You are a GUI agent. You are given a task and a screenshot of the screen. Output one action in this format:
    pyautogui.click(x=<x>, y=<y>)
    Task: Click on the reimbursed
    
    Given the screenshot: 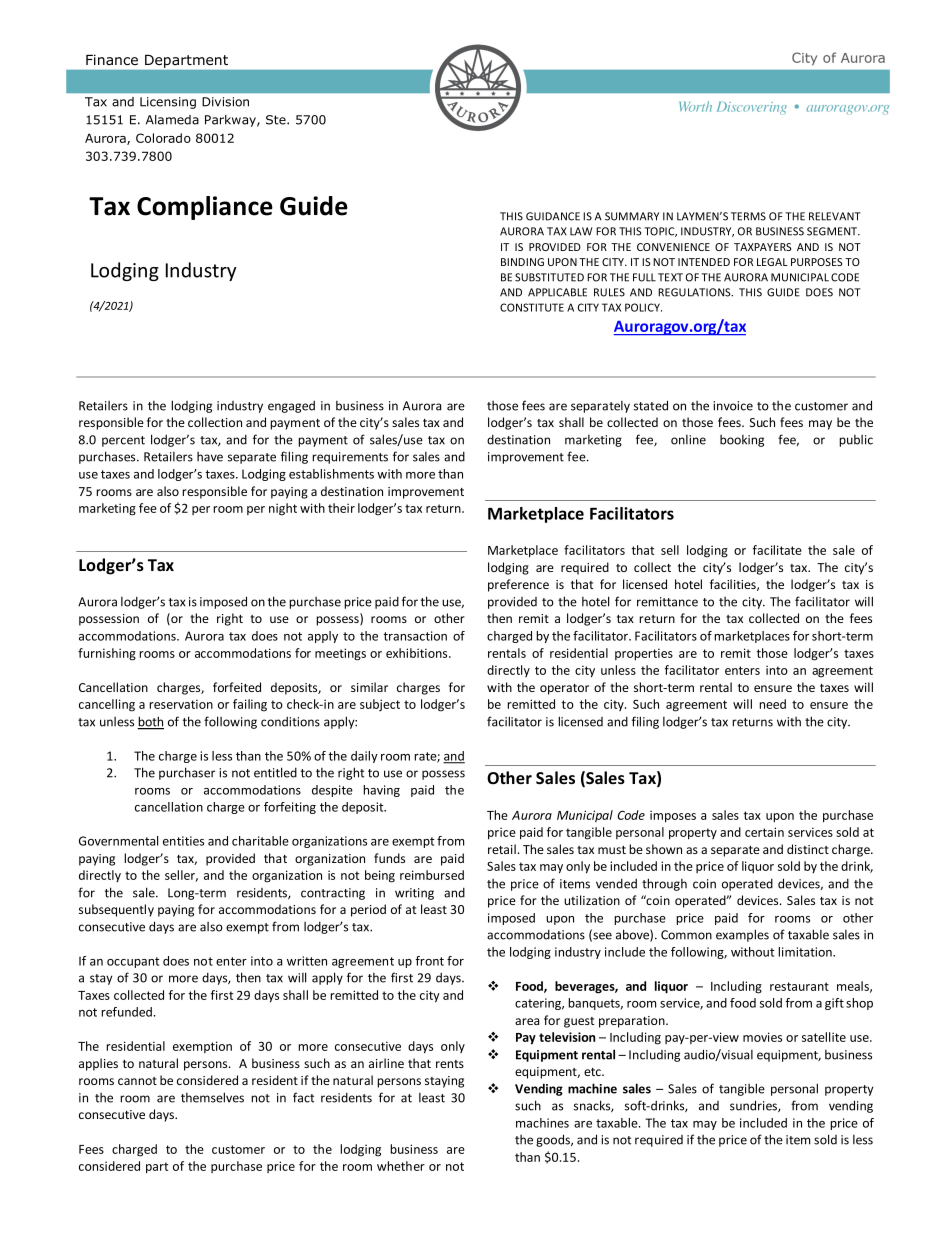 What is the action you would take?
    pyautogui.click(x=432, y=875)
